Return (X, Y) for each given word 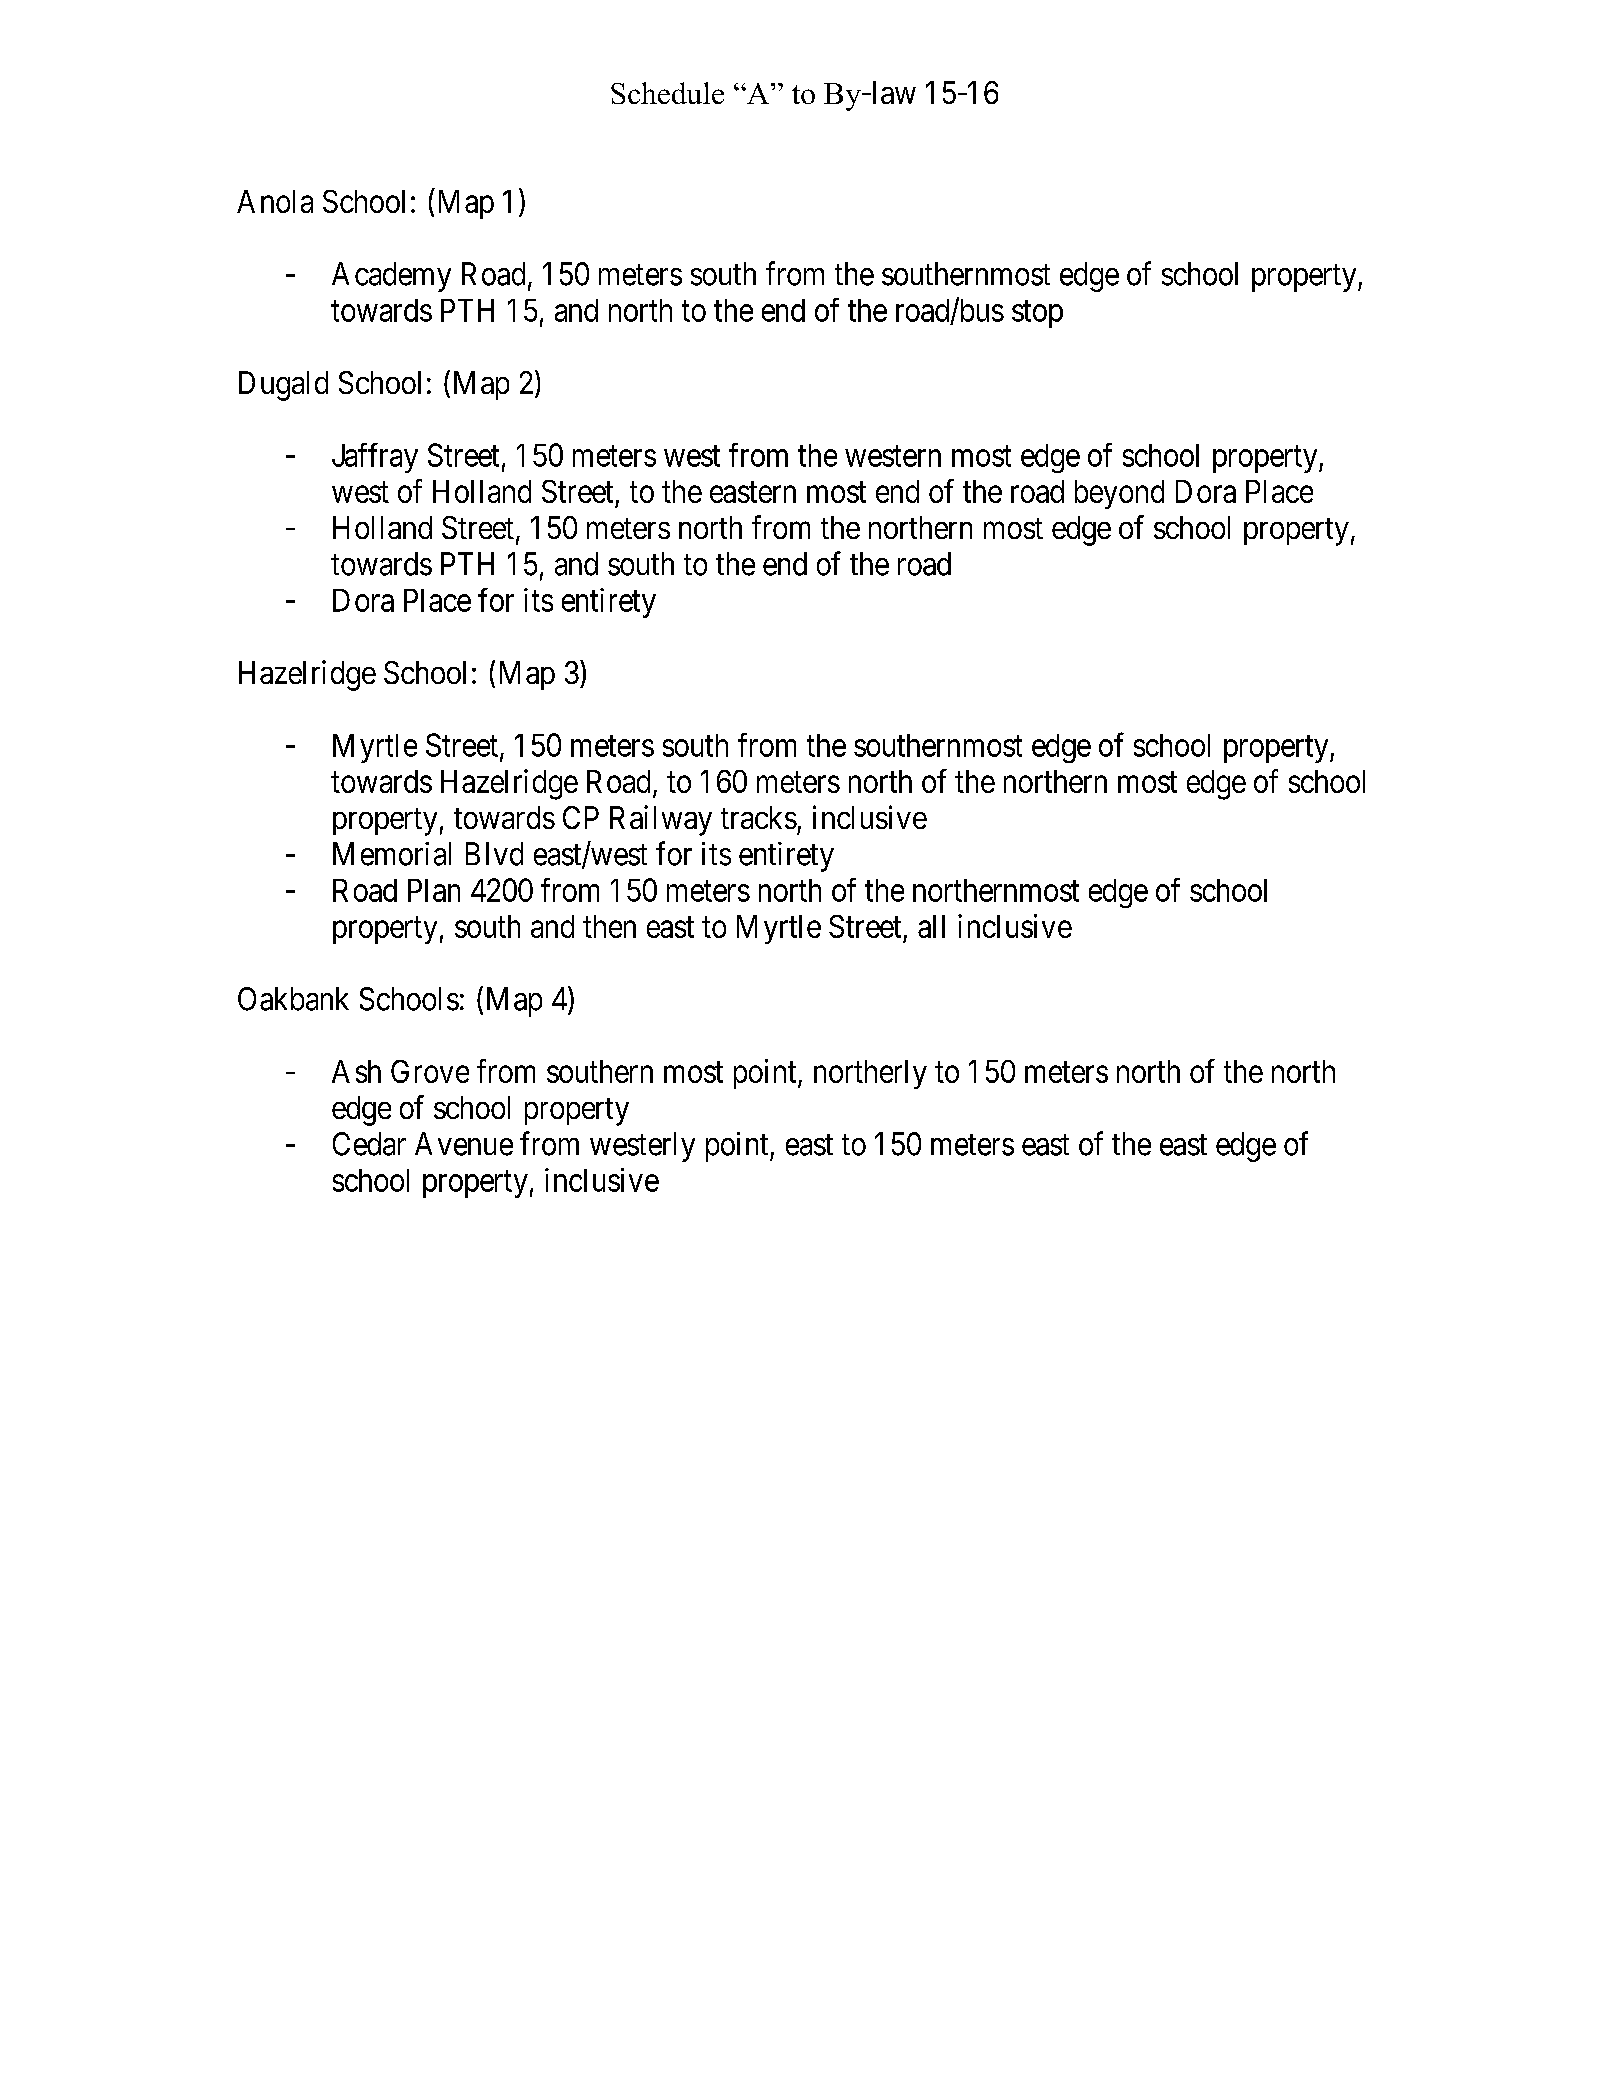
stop (1037, 314)
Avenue (464, 1144)
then (609, 926)
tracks (759, 817)
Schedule (667, 93)
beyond (1119, 494)
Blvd (494, 854)
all (931, 926)
